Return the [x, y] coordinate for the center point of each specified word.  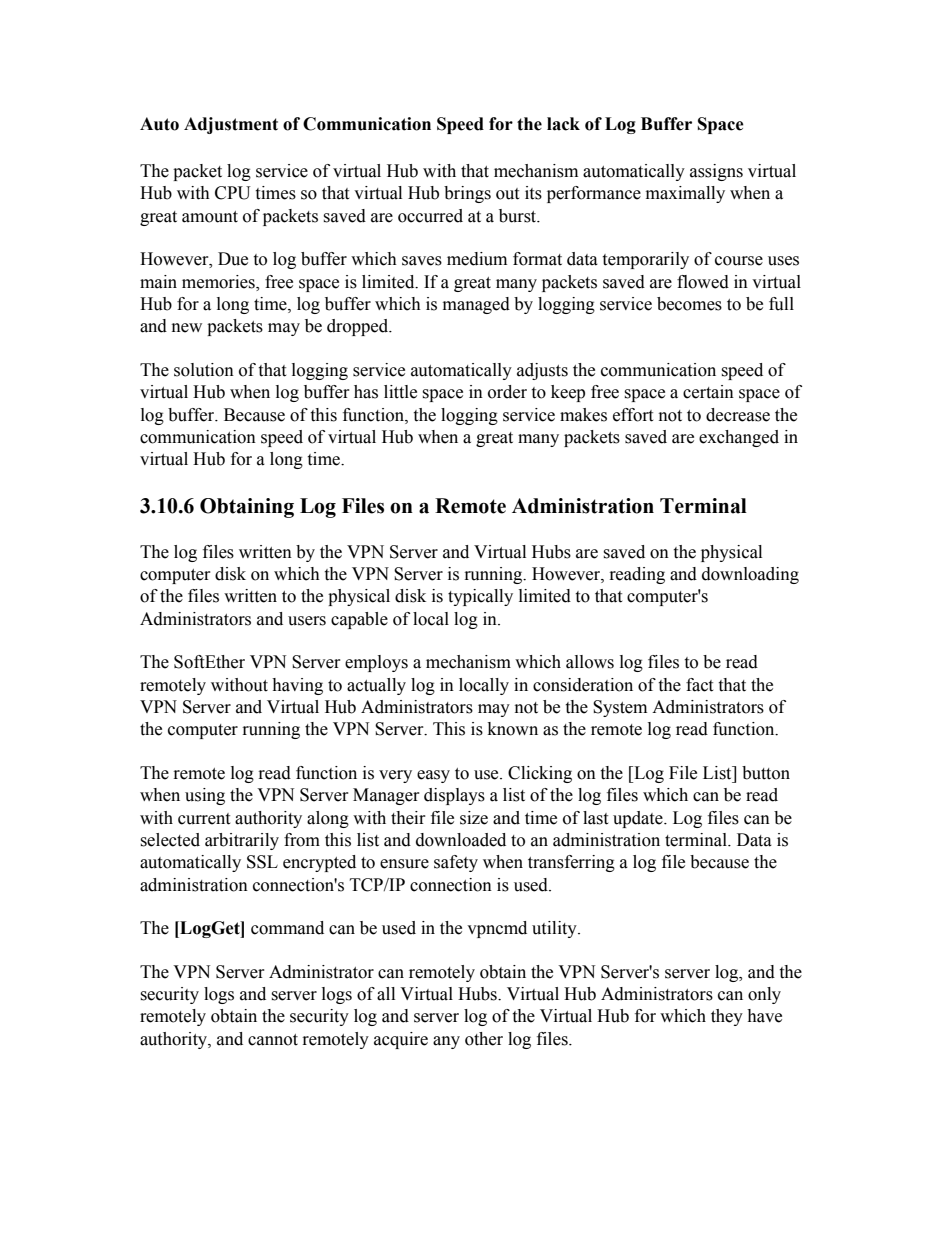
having [297, 686]
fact [699, 685]
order [507, 392]
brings [467, 194]
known [513, 729]
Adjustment [231, 125]
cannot [273, 1040]
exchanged [739, 438]
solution [204, 370]
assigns [716, 172]
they [727, 1017]
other [484, 1039]
